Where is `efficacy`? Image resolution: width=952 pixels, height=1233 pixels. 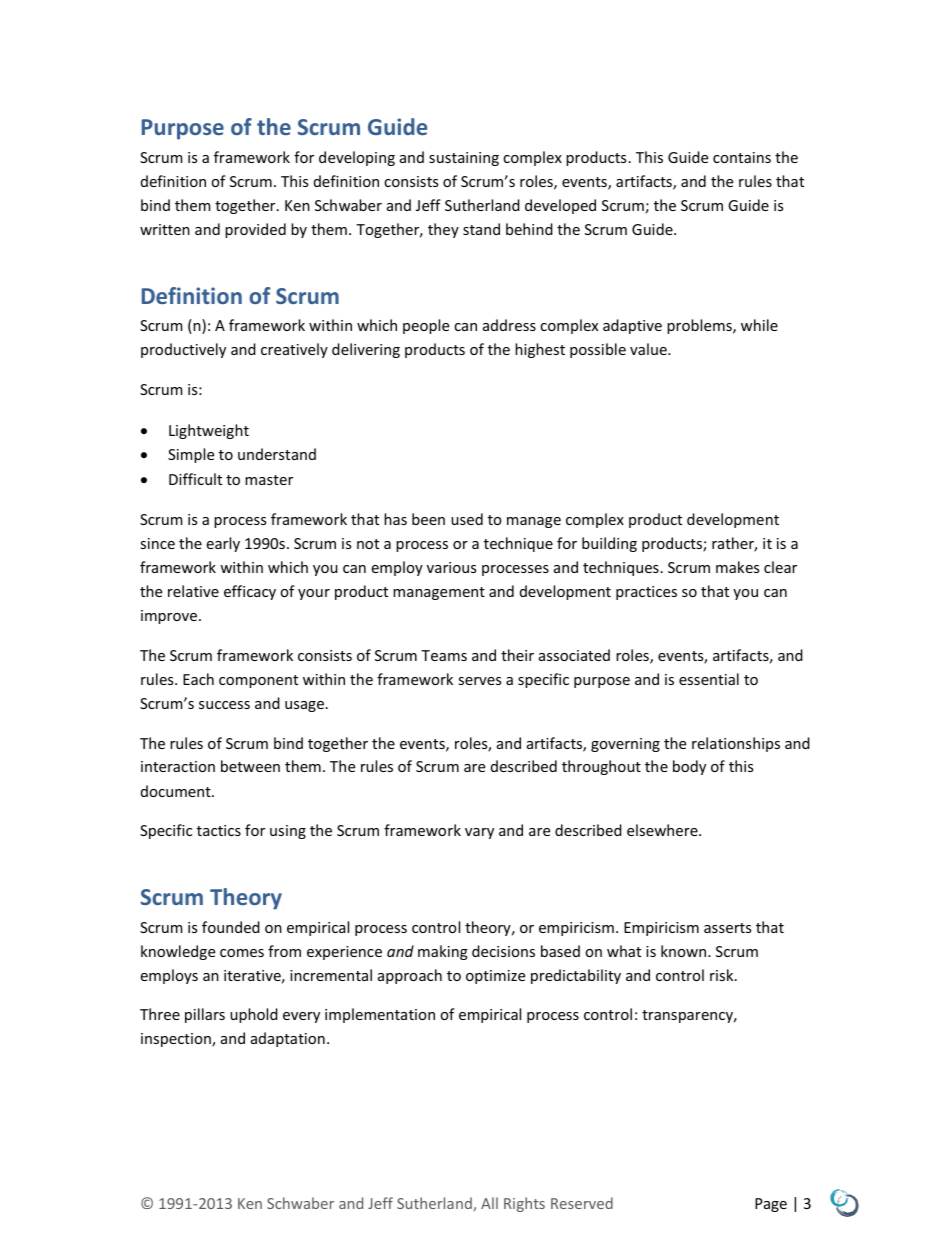
efficacy is located at coordinates (250, 592).
